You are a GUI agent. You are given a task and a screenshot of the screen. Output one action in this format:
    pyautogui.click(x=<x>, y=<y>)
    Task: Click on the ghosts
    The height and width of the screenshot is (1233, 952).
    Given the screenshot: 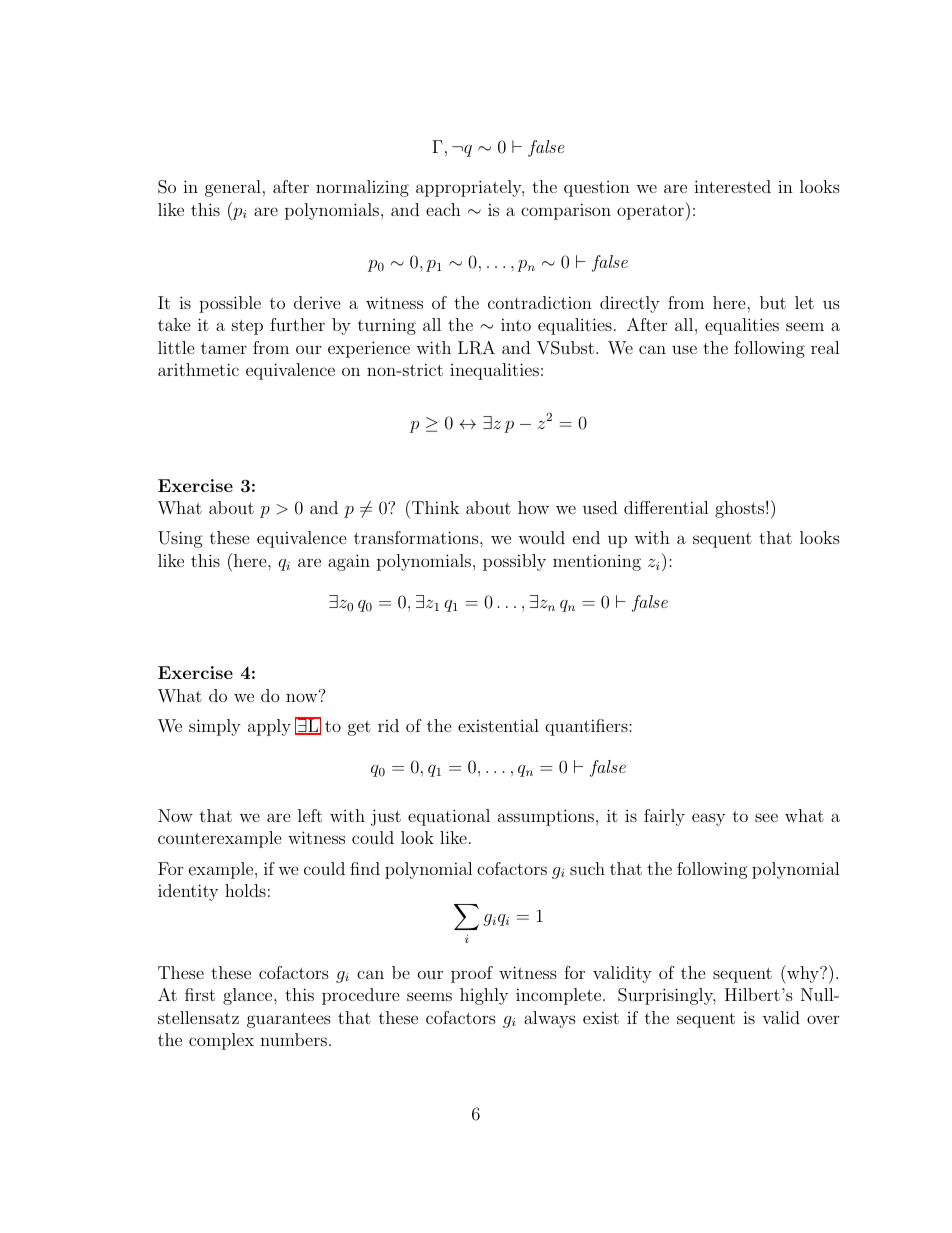 What is the action you would take?
    pyautogui.click(x=739, y=509)
